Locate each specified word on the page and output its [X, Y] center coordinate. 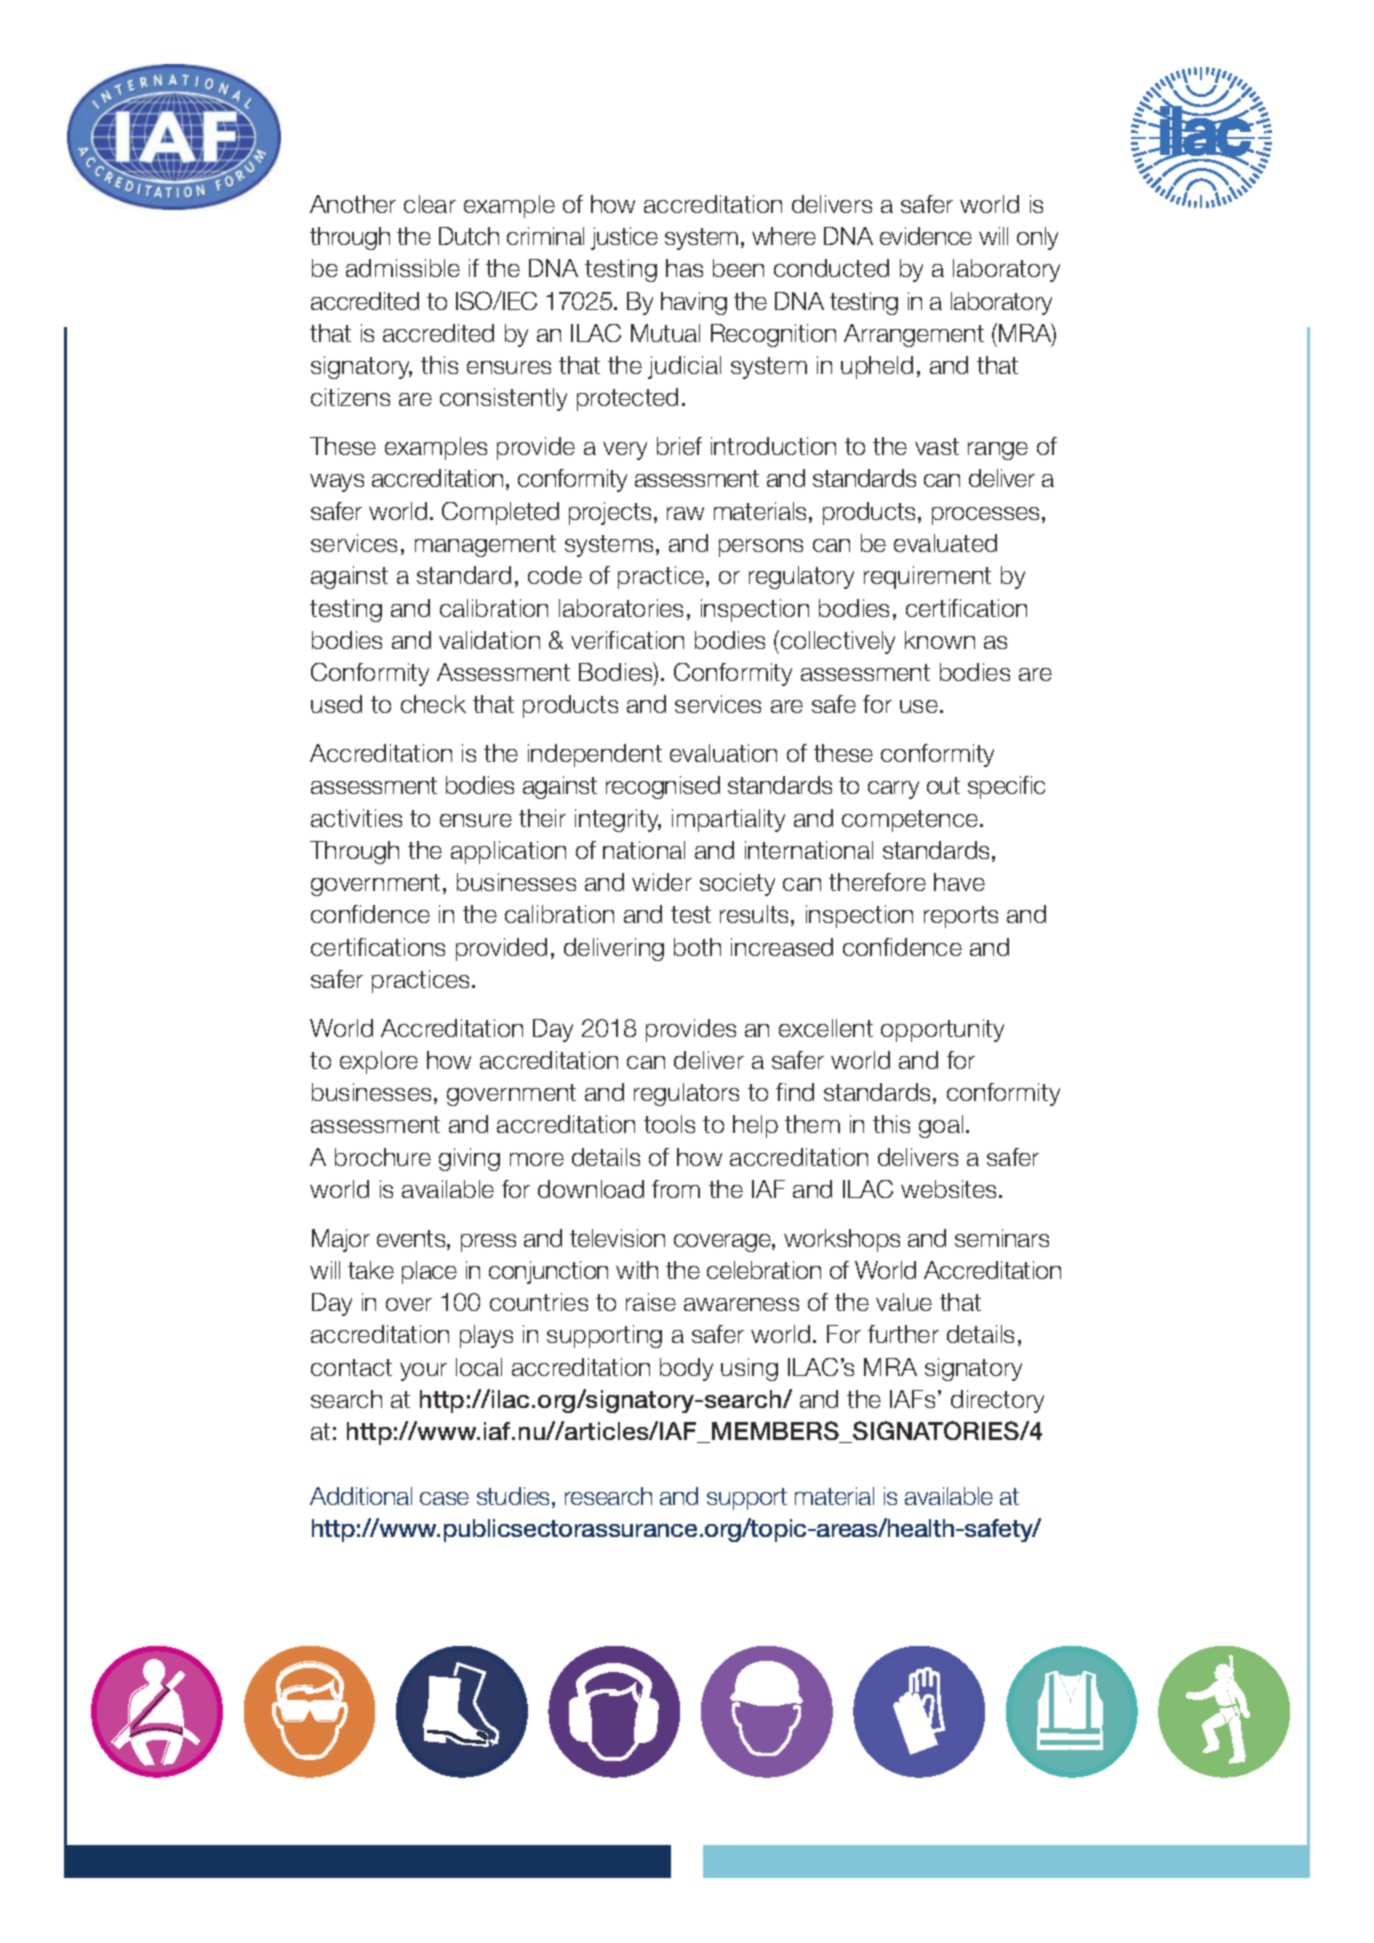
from [676, 1189]
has [684, 268]
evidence [926, 236]
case [444, 1498]
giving [469, 1159]
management [485, 546]
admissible [403, 268]
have [959, 882]
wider [662, 882]
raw [685, 513]
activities [356, 818]
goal [941, 1126]
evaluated [945, 543]
